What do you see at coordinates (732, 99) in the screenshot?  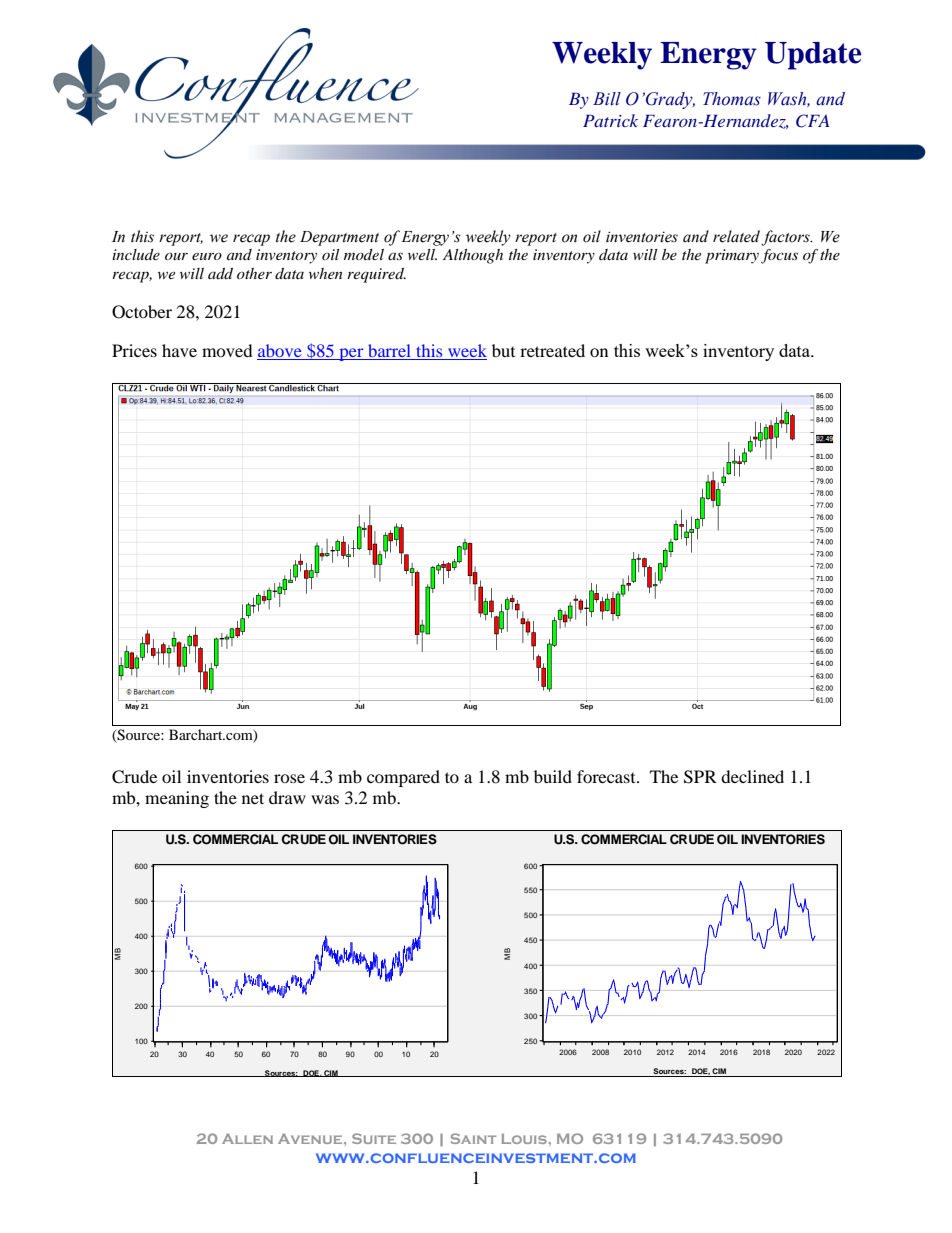 I see `Thomas` at bounding box center [732, 99].
